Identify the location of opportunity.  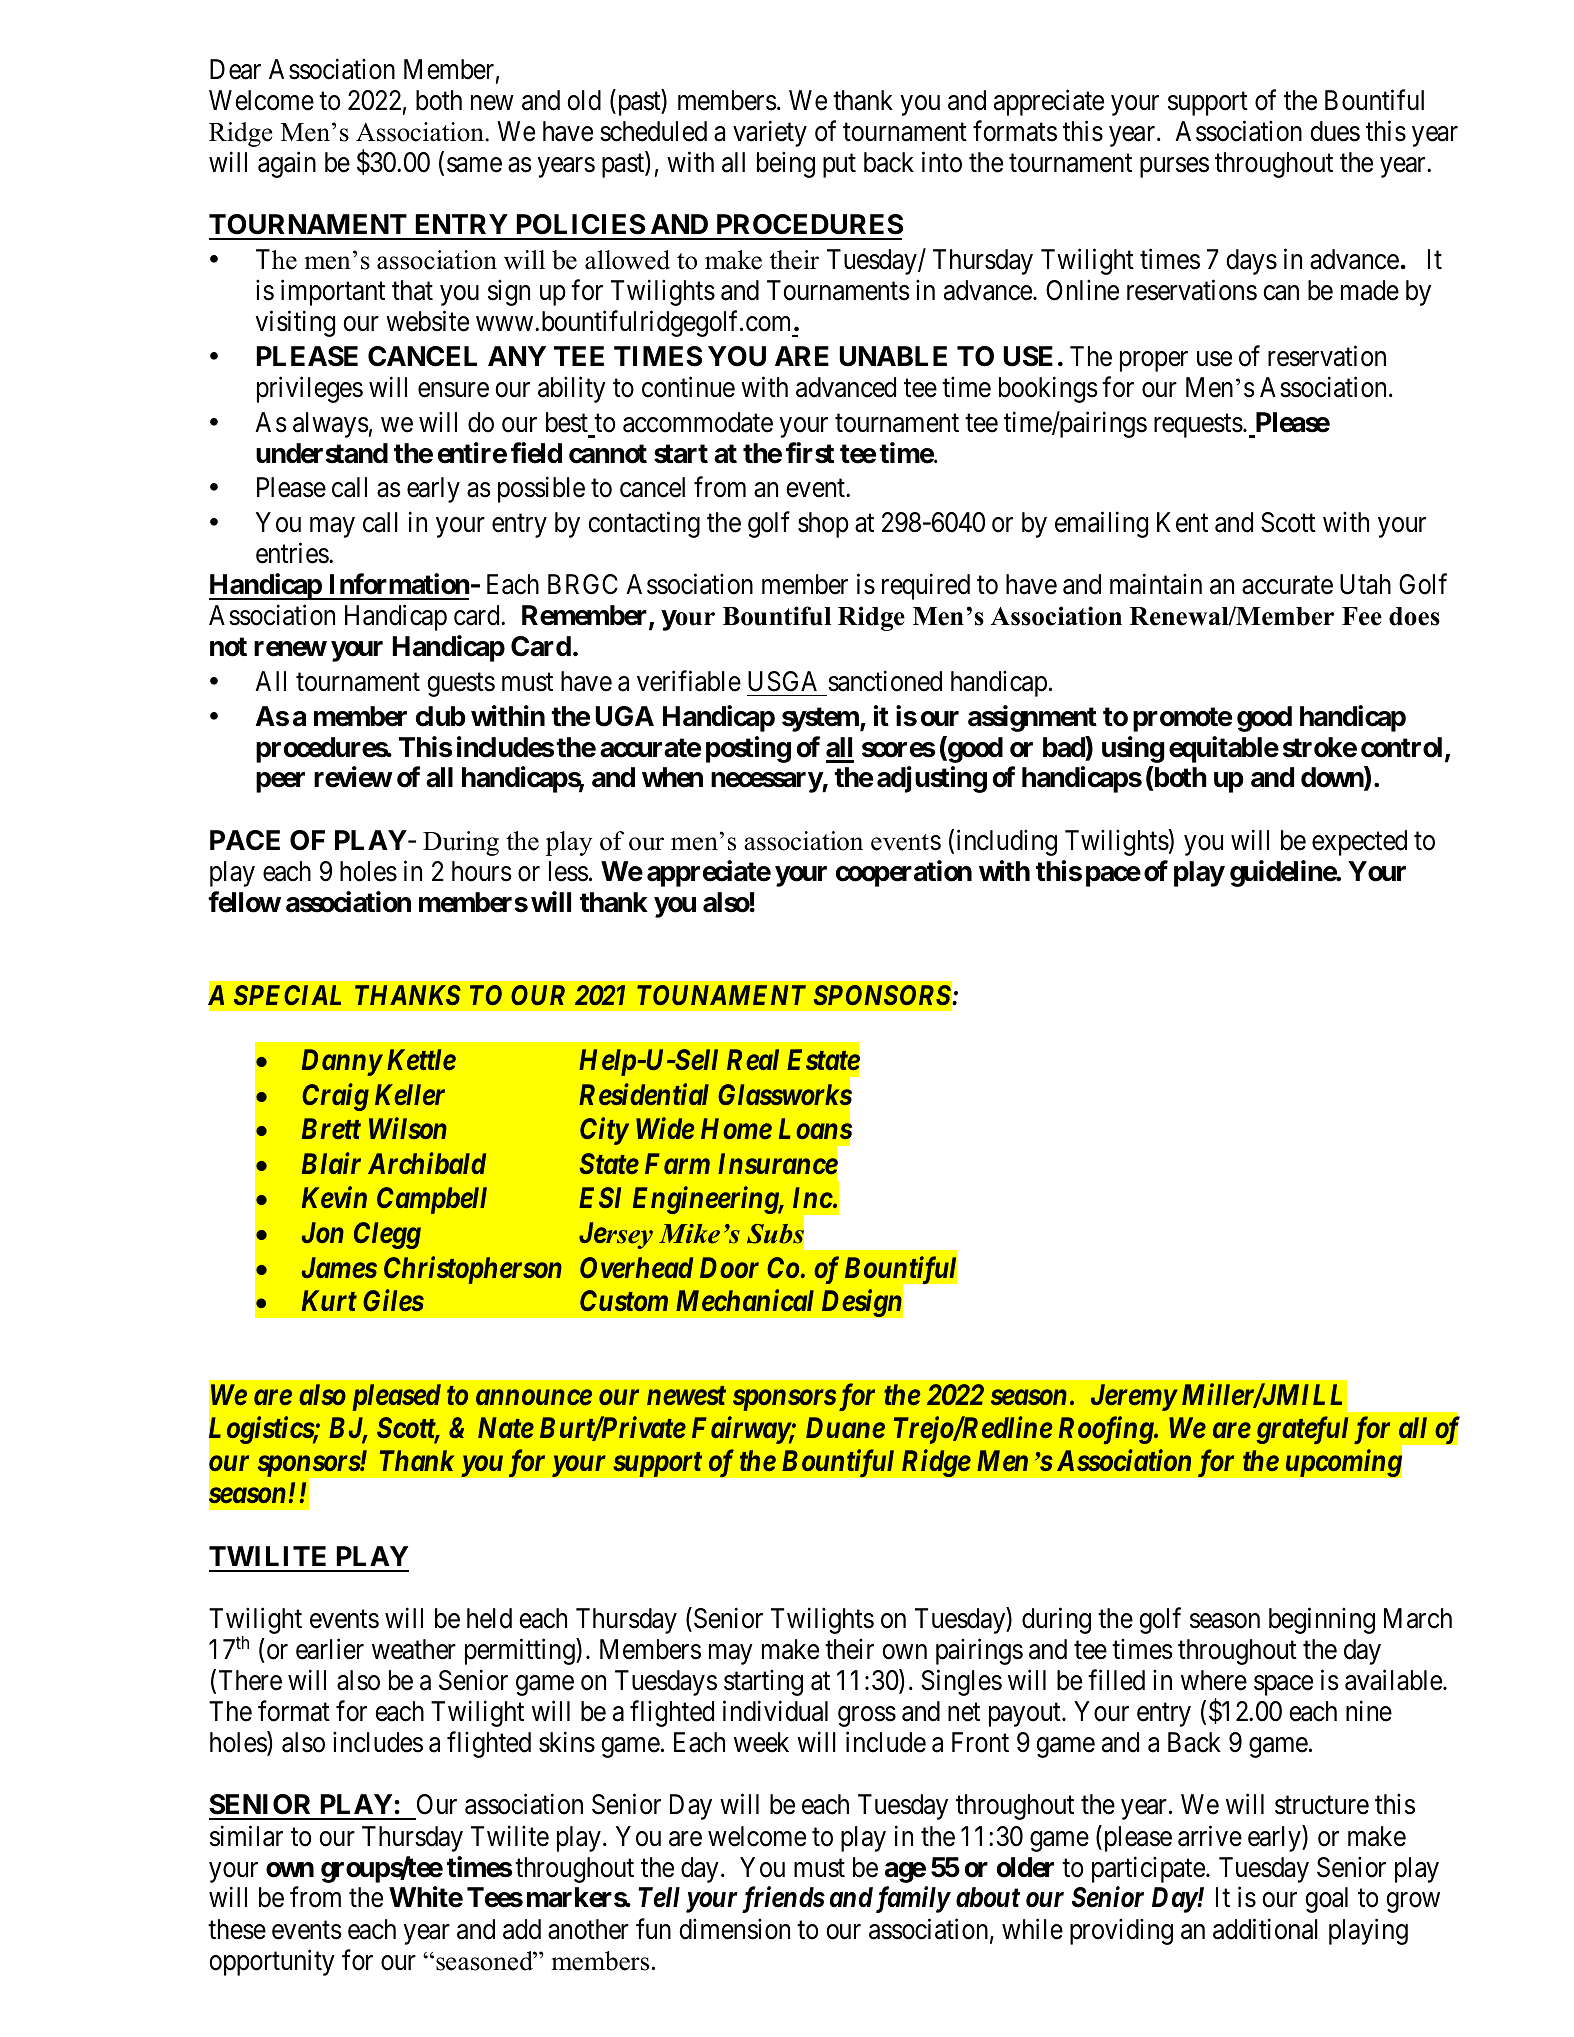
(272, 1962).
